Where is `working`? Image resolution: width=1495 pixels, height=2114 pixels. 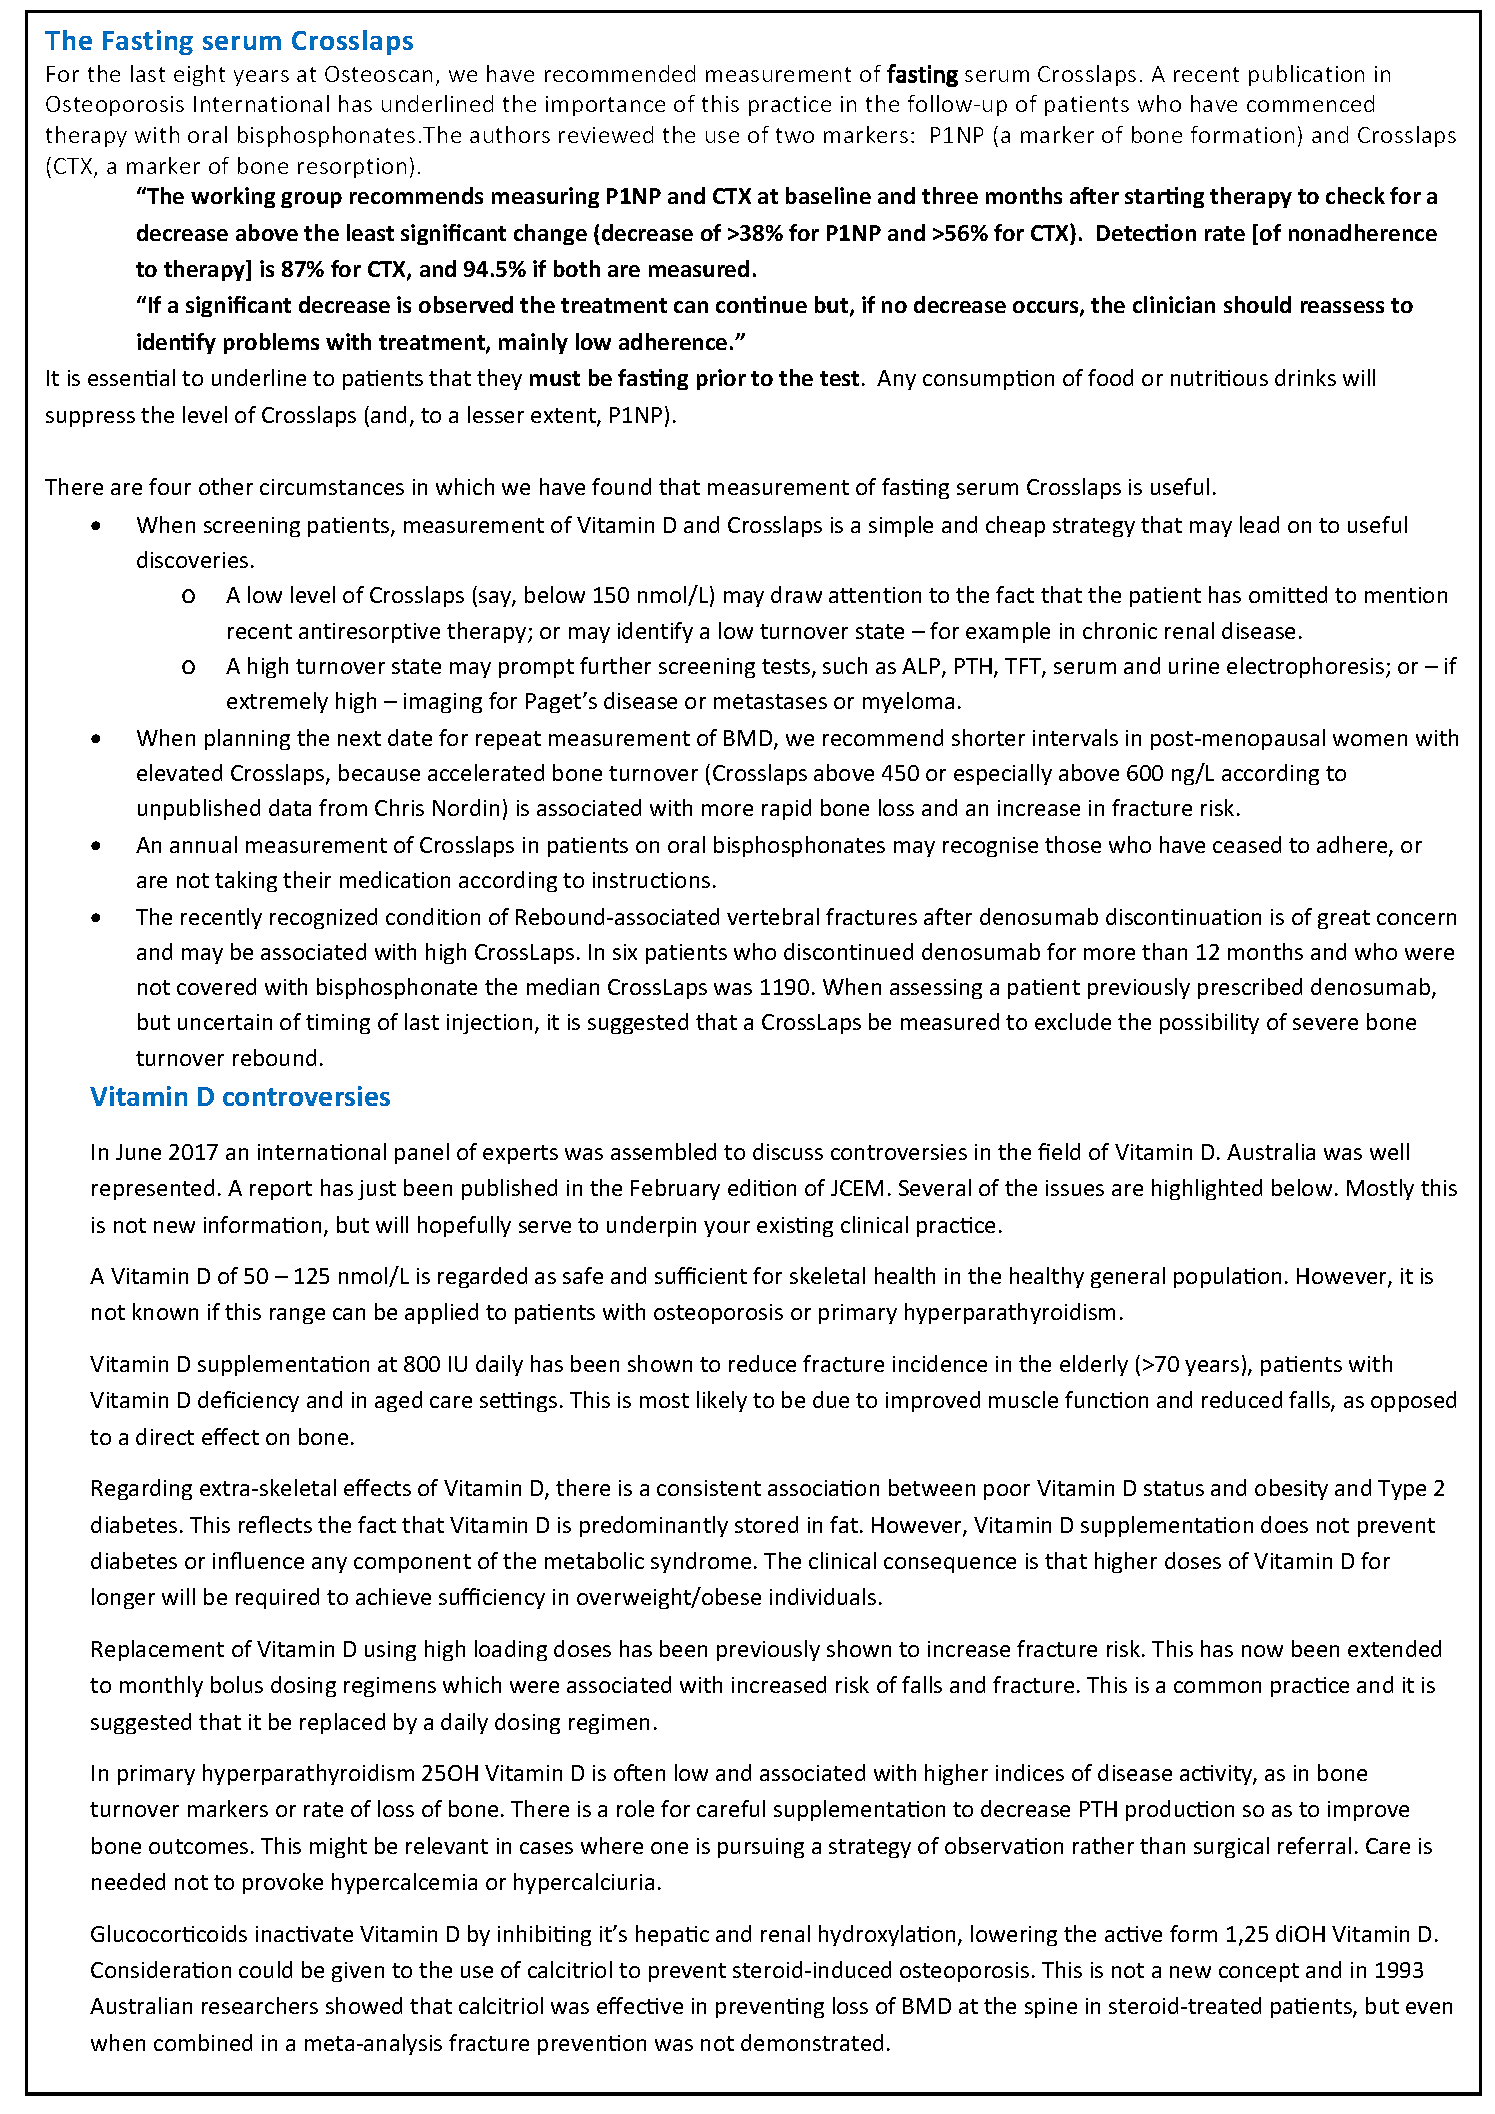 working is located at coordinates (233, 197).
